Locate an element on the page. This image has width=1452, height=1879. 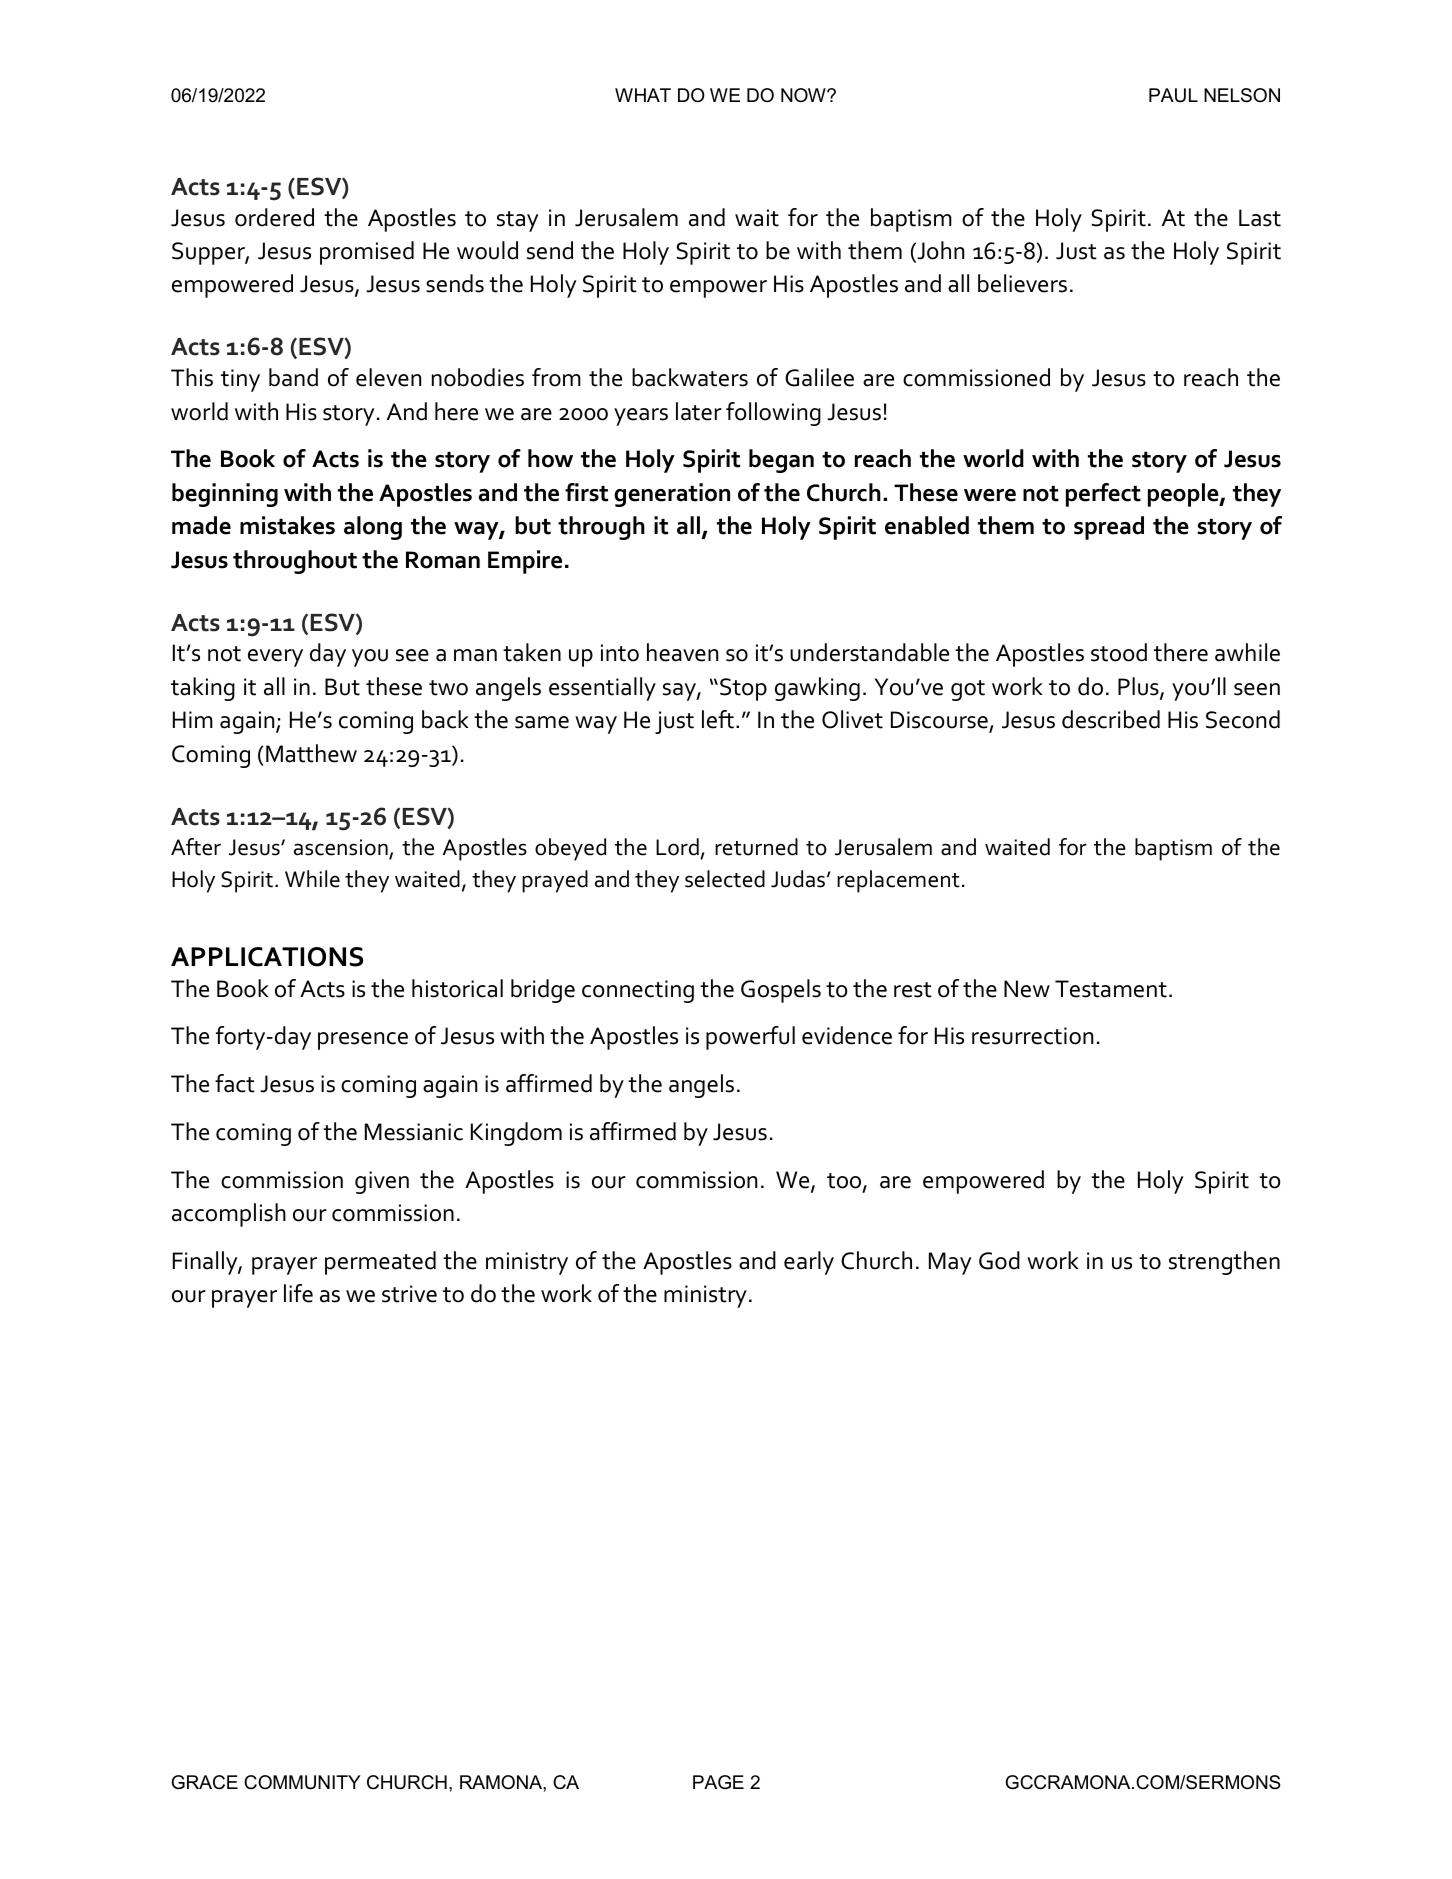
selected is located at coordinates (725, 879).
